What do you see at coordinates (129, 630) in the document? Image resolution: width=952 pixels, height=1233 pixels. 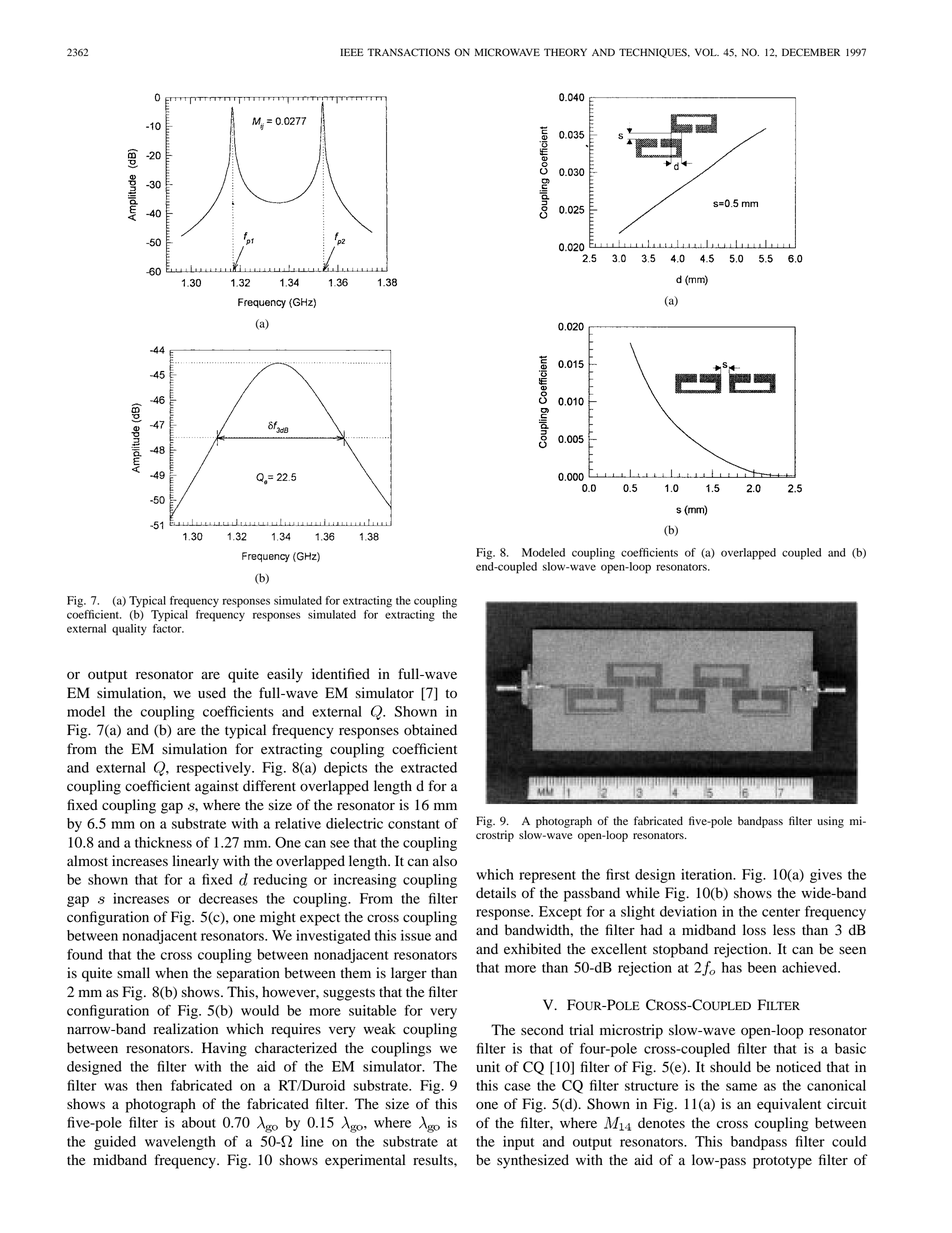 I see `quality` at bounding box center [129, 630].
